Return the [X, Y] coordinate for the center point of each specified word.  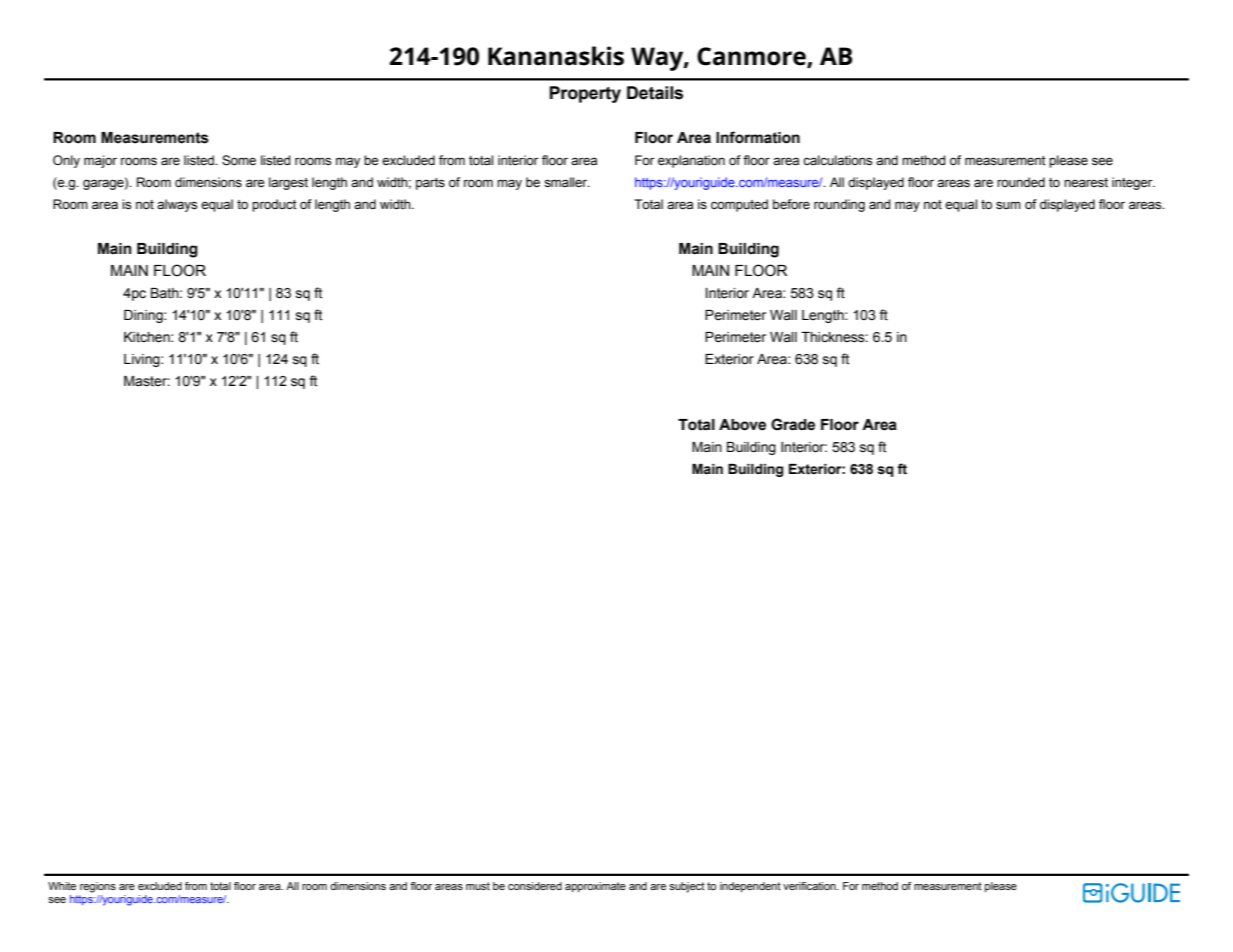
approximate [595, 887]
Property [585, 94]
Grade [793, 424]
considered [535, 886]
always [177, 205]
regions [98, 887]
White [62, 886]
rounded [1021, 182]
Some [239, 160]
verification [810, 886]
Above [742, 425]
